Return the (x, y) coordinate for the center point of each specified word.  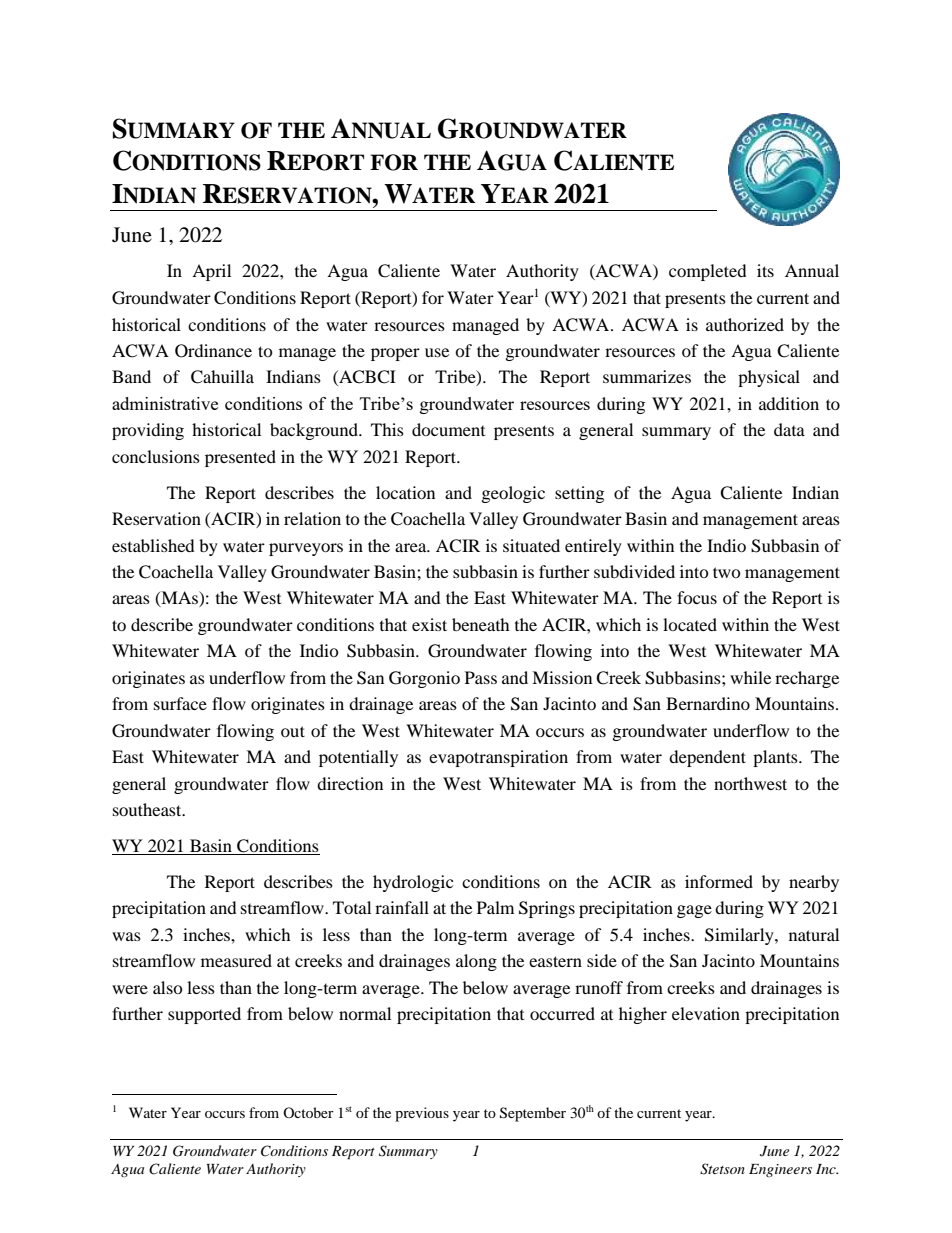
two (727, 572)
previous (422, 1114)
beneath (481, 624)
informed (719, 881)
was (126, 936)
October (308, 1112)
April (211, 272)
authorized (745, 324)
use (437, 352)
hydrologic (413, 883)
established (153, 545)
